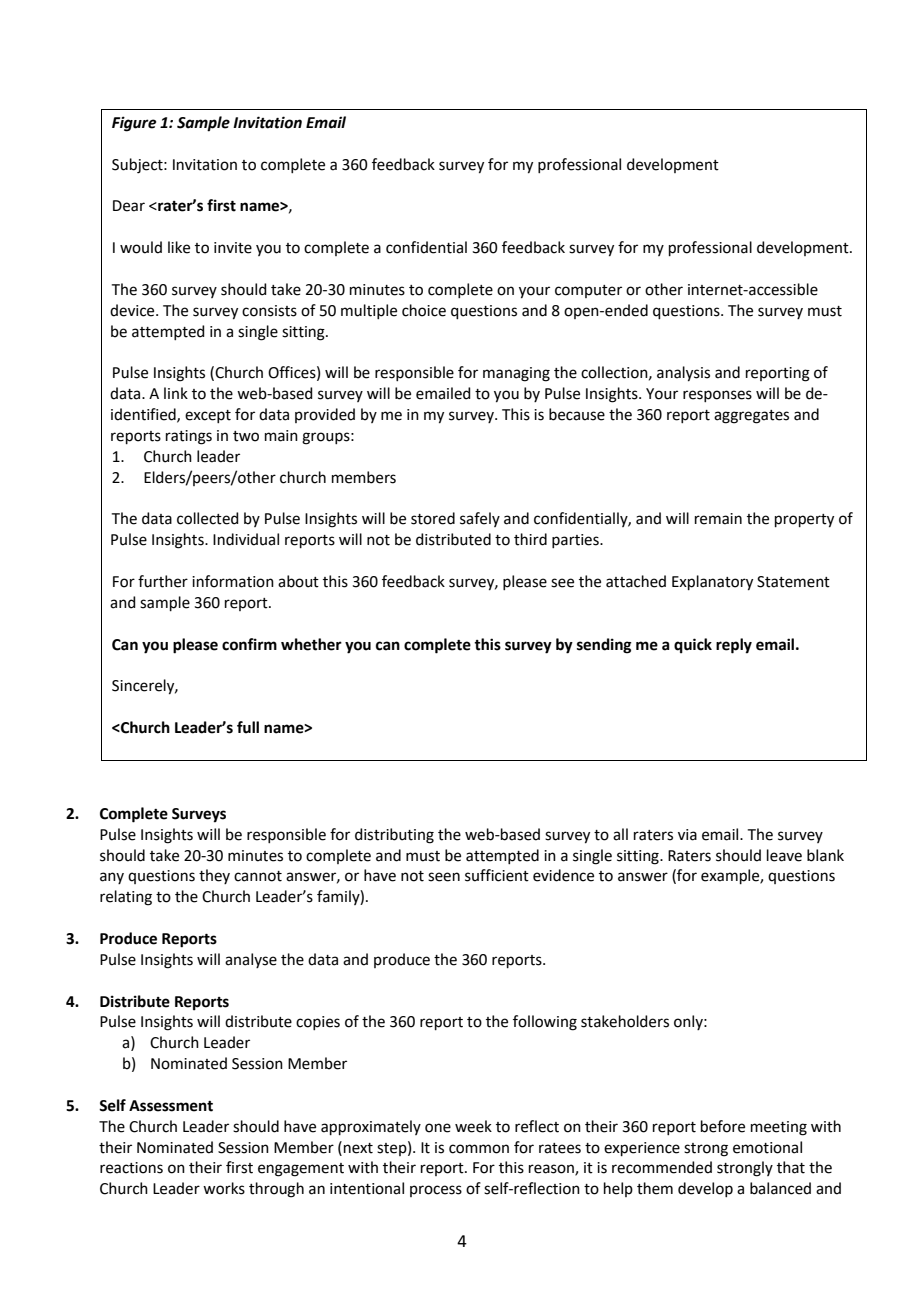 The height and width of the screenshot is (1308, 924). Describe the element at coordinates (249, 644) in the screenshot. I see `confirm` at that location.
